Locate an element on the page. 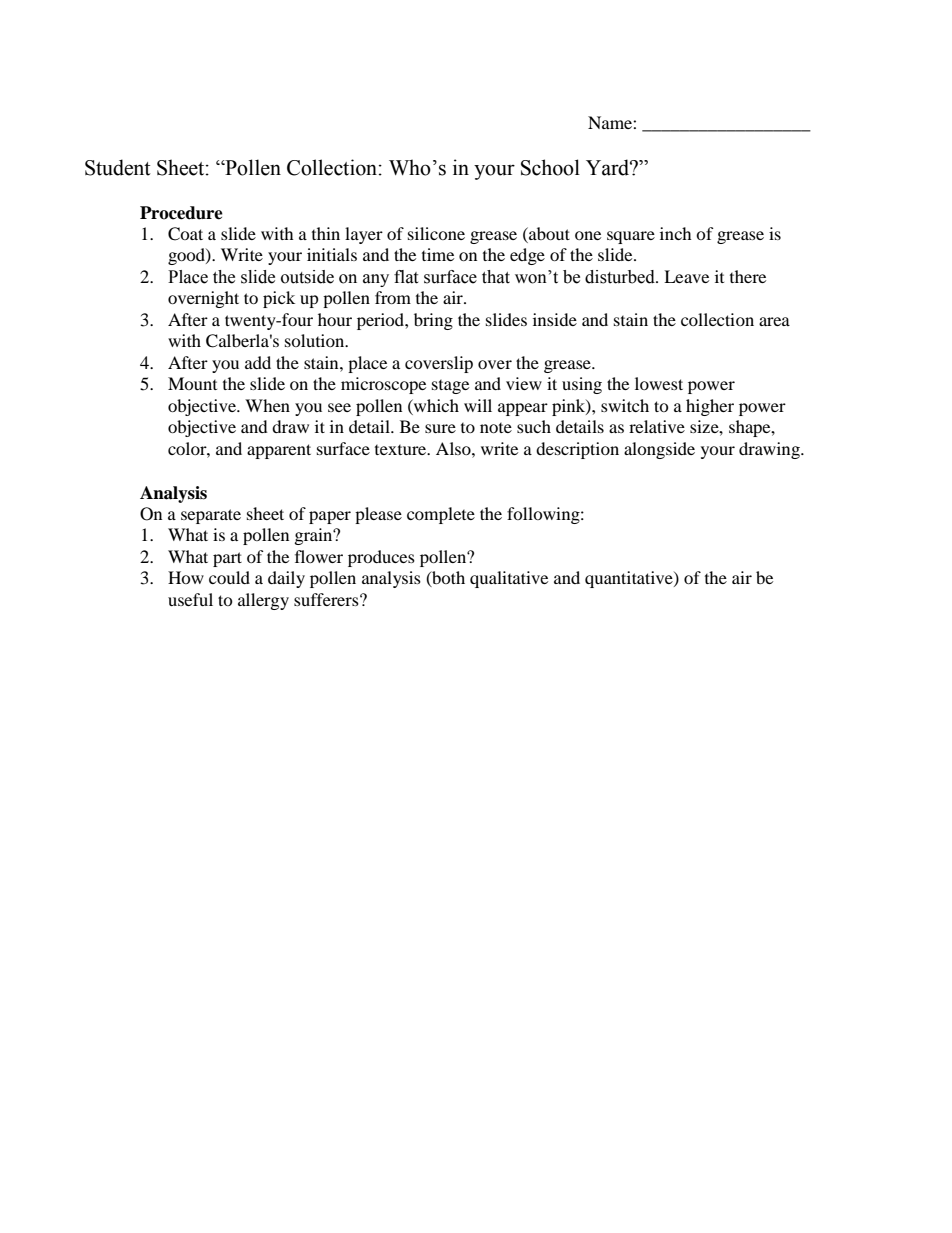 The height and width of the page is (1233, 952). flat is located at coordinates (406, 277).
